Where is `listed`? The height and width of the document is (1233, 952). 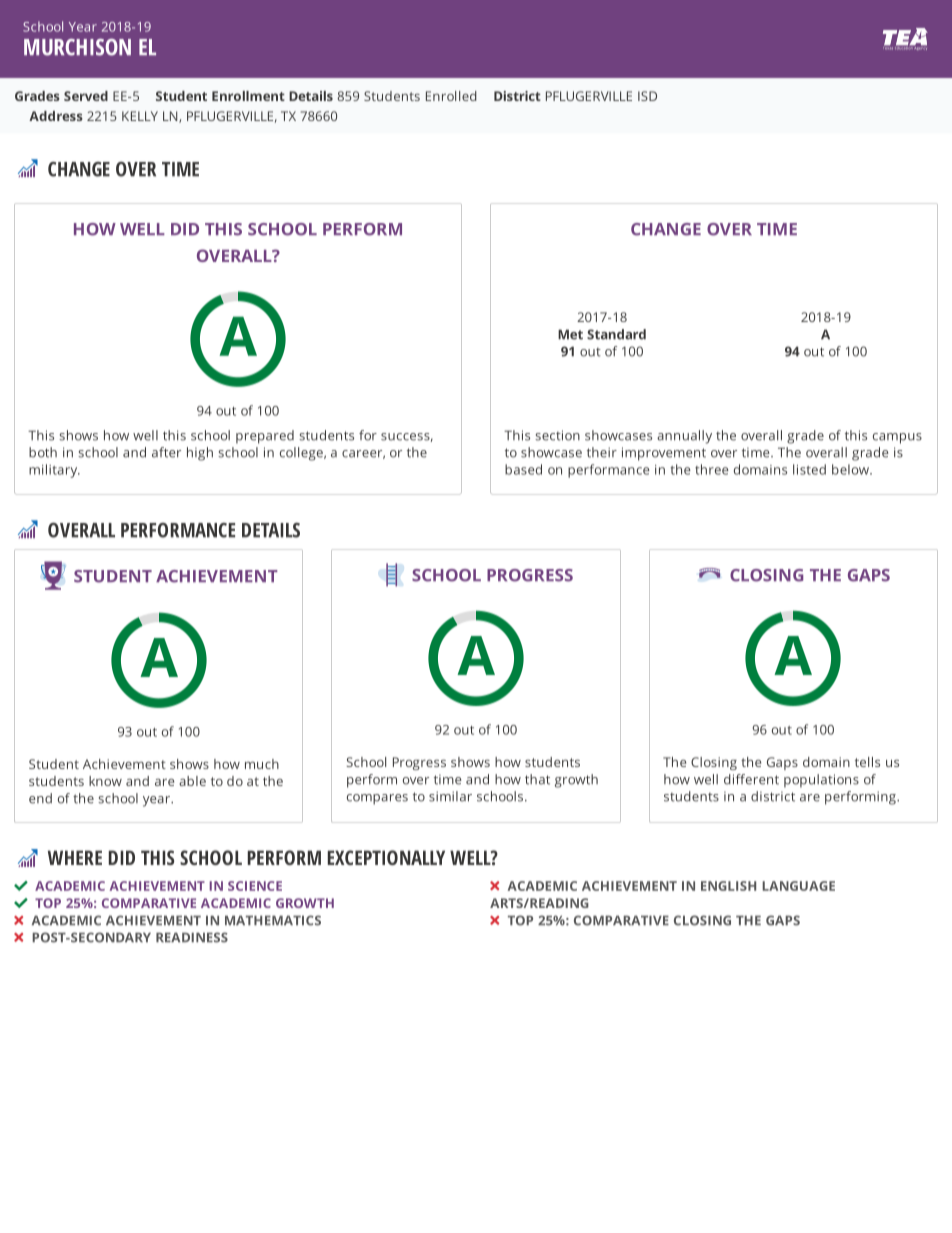
listed is located at coordinates (809, 469).
